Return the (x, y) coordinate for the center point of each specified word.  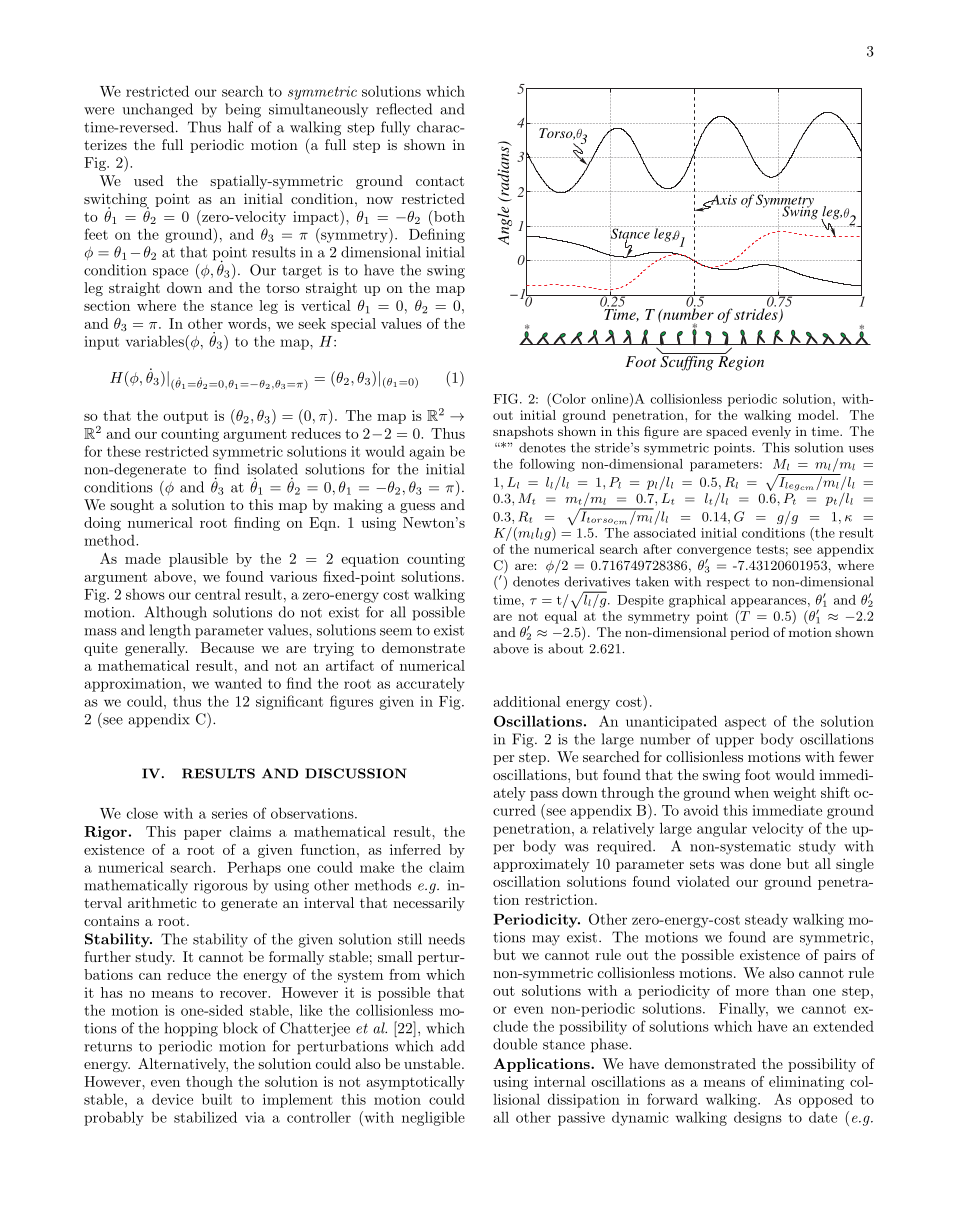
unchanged (157, 110)
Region (741, 363)
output (185, 417)
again (427, 453)
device (172, 1099)
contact (440, 181)
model (817, 415)
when (751, 792)
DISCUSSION (356, 773)
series (230, 813)
